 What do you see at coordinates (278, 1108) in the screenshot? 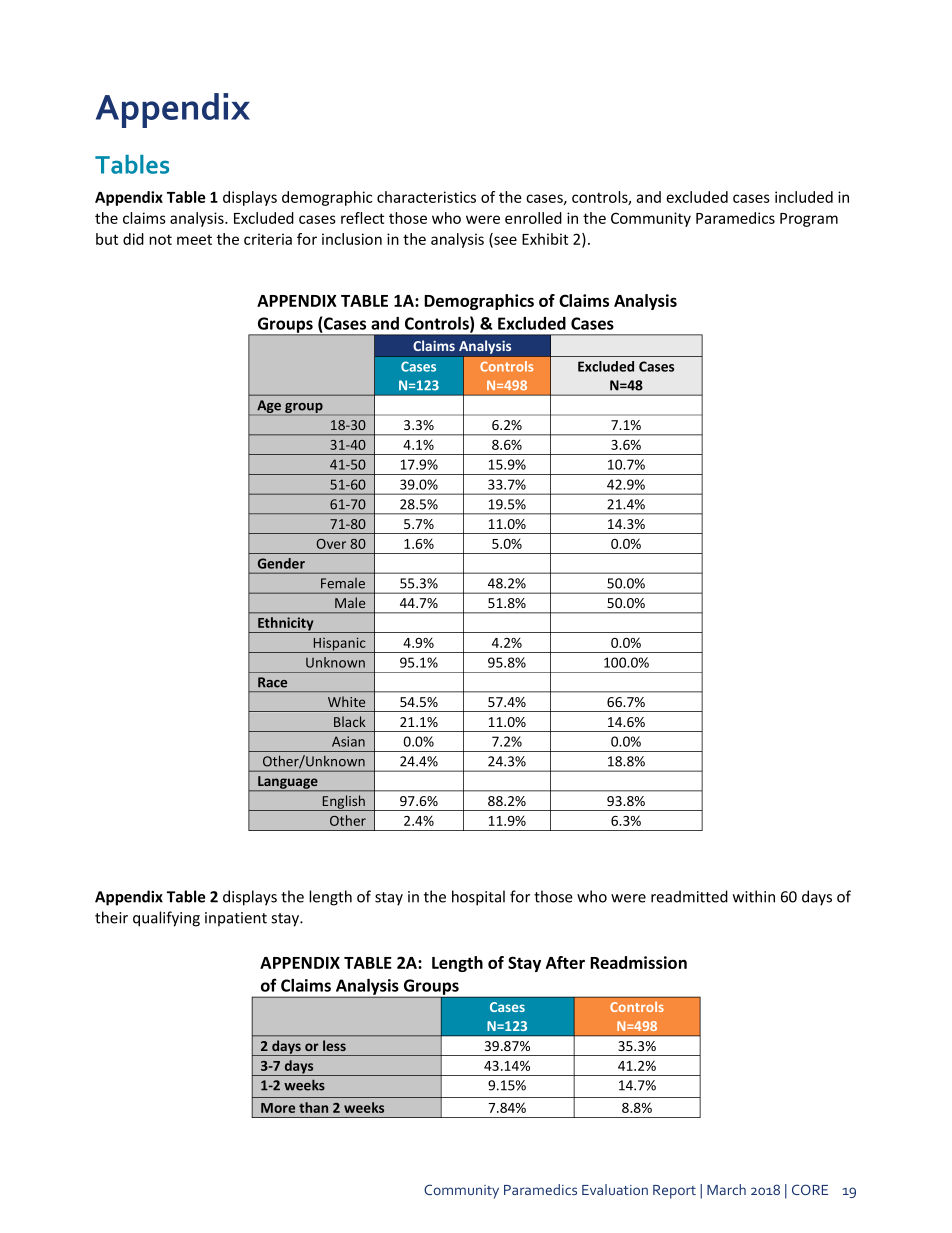
I see `More` at bounding box center [278, 1108].
